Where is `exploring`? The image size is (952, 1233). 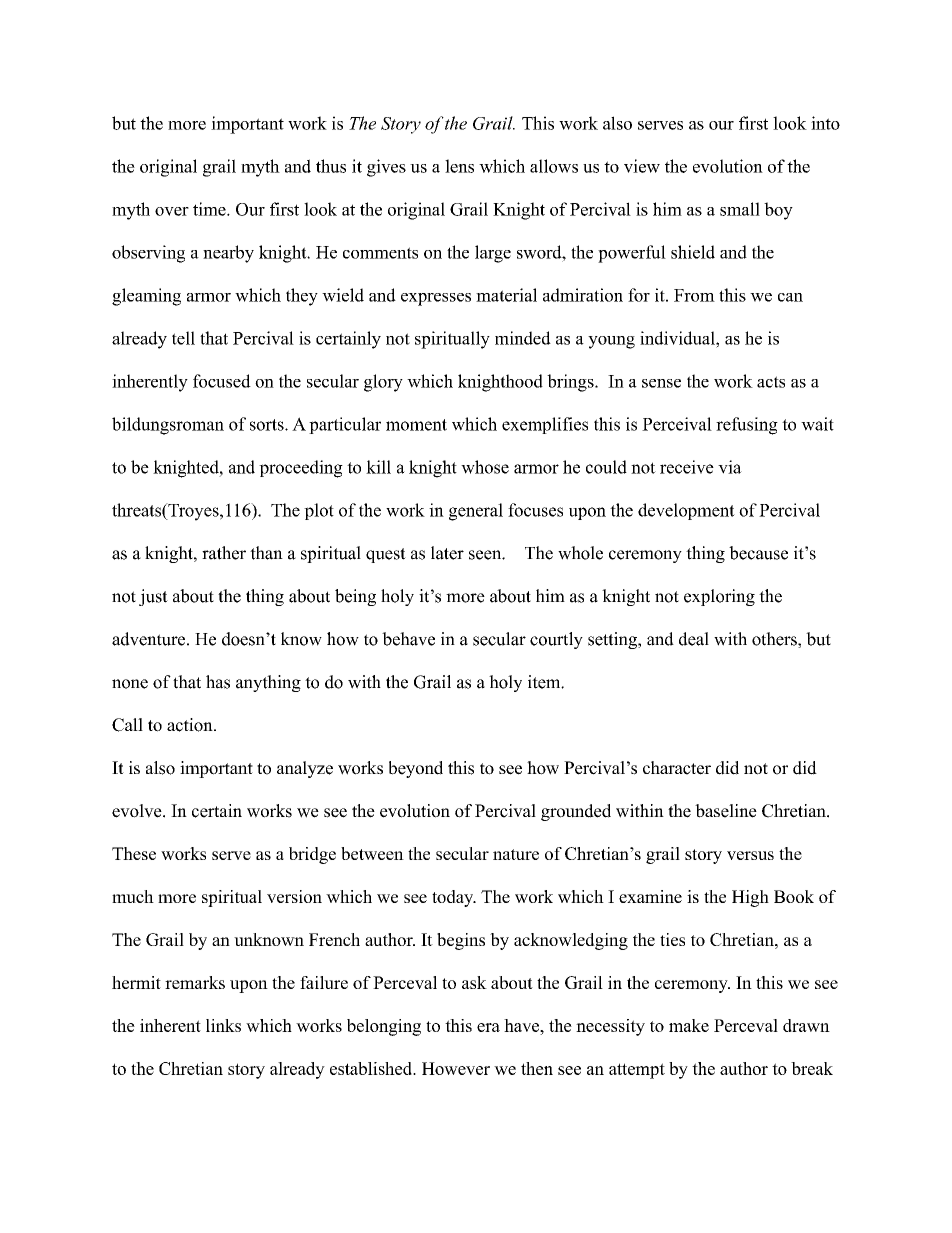
exploring is located at coordinates (719, 597).
